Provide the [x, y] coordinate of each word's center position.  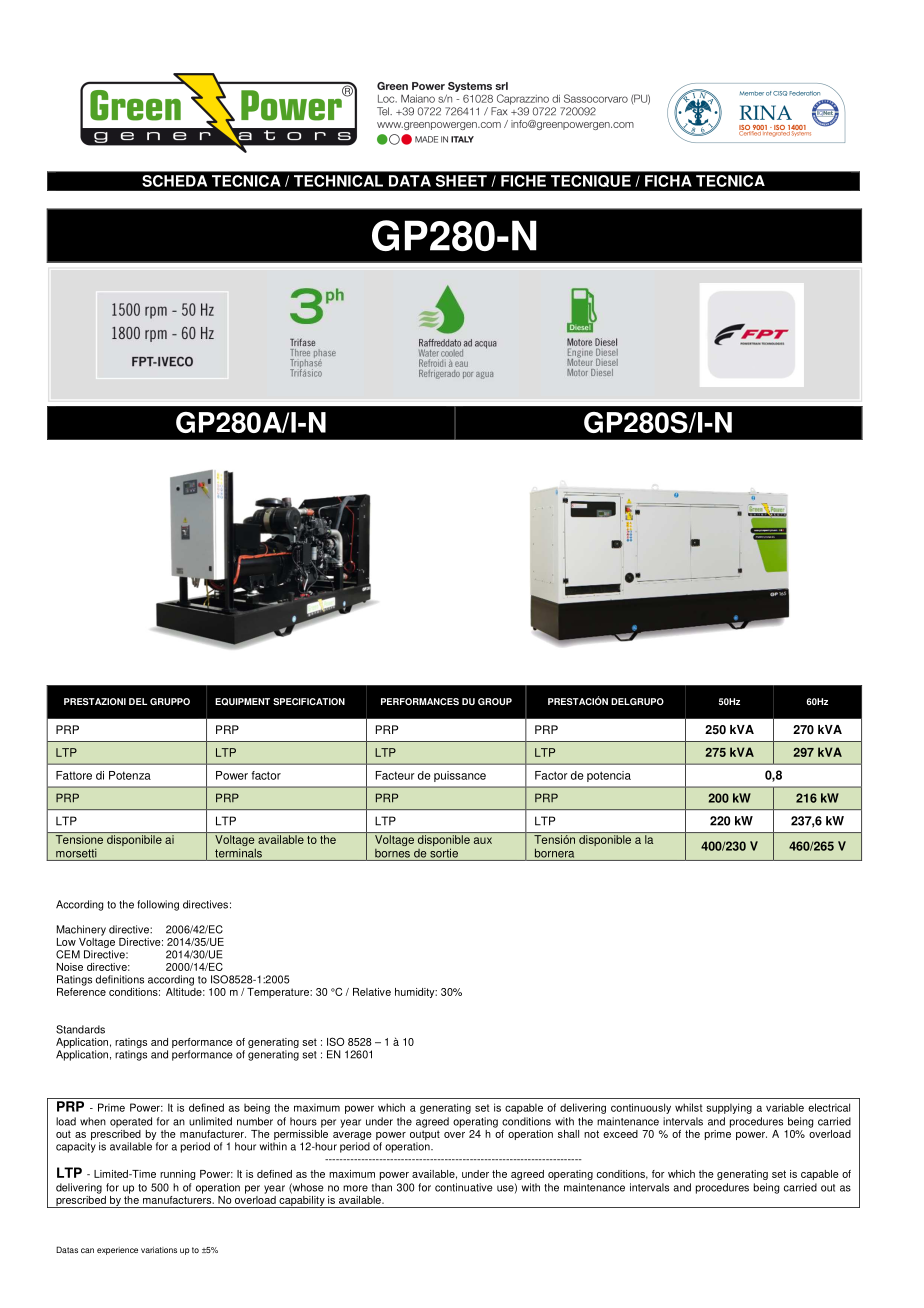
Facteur [395, 775]
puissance [460, 776]
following [158, 905]
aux [483, 840]
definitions [120, 979]
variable [785, 1107]
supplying [729, 1108]
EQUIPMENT [242, 702]
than [382, 1187]
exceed [620, 1134]
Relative [372, 992]
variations [159, 1250]
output [425, 1135]
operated [131, 1122]
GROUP [495, 701]
